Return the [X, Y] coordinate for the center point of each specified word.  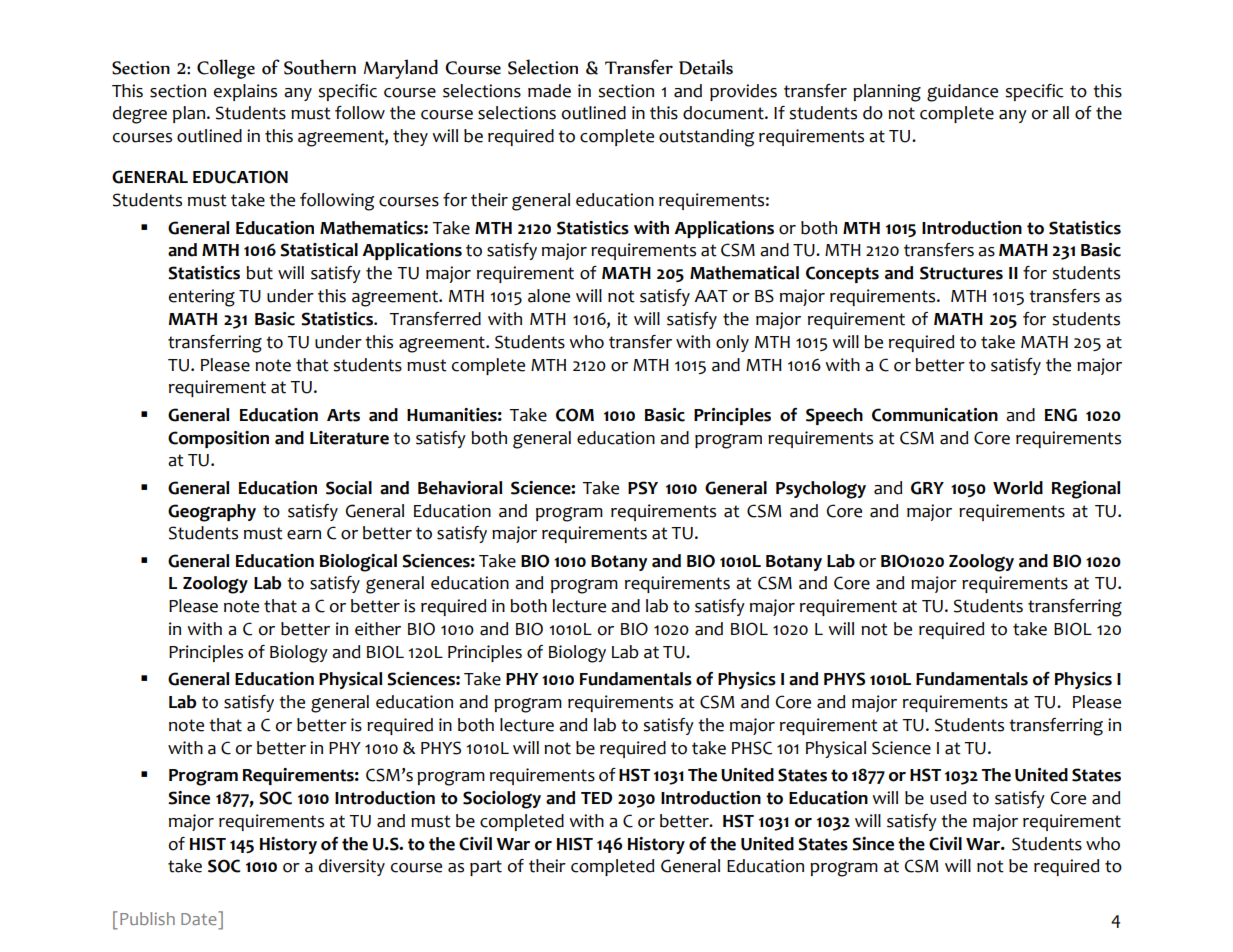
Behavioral [460, 488]
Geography [212, 513]
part [486, 868]
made [549, 91]
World [1018, 488]
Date [200, 918]
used [948, 798]
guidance [962, 93]
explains [245, 92]
